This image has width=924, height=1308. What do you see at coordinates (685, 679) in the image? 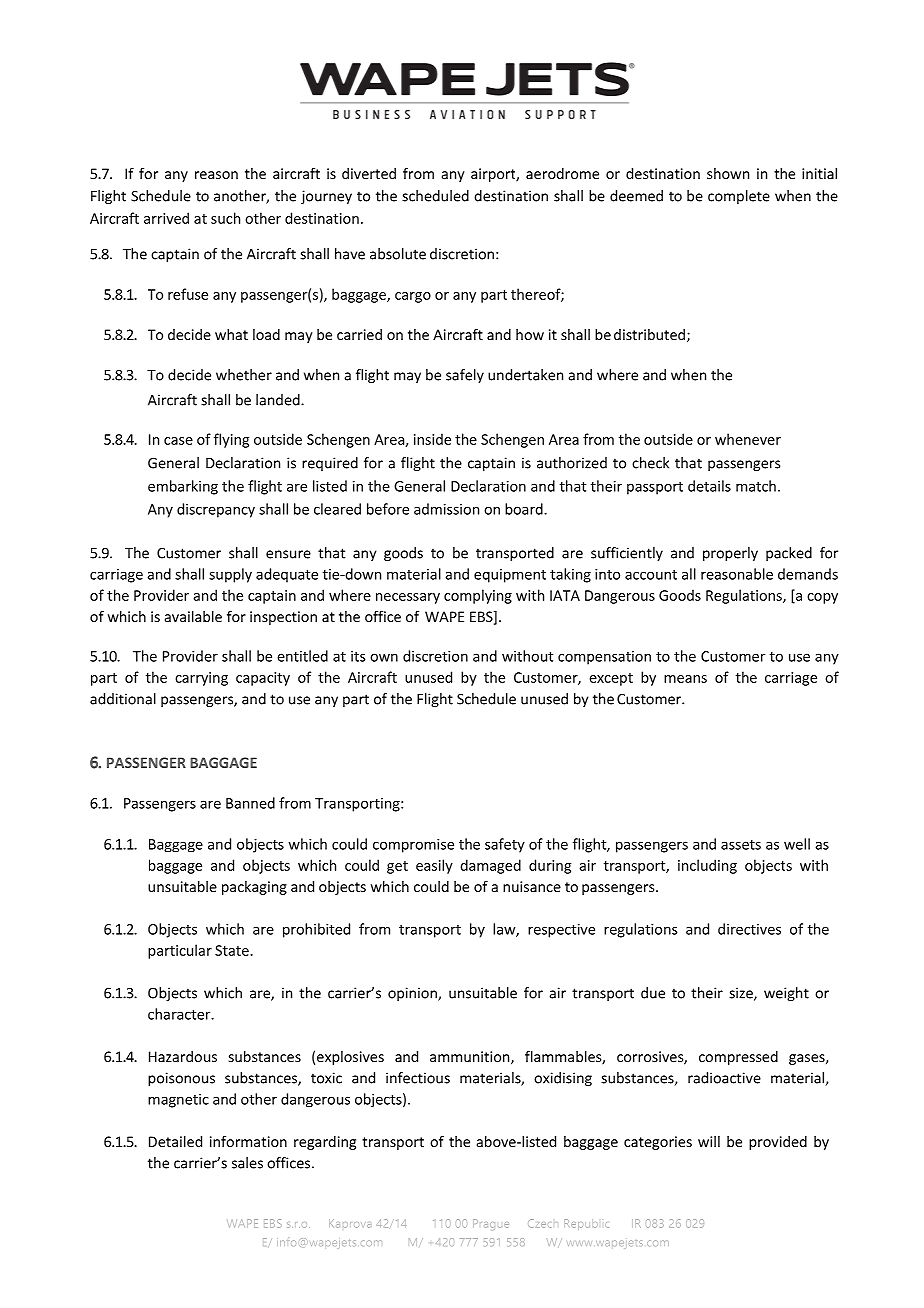
I see `means` at bounding box center [685, 679].
